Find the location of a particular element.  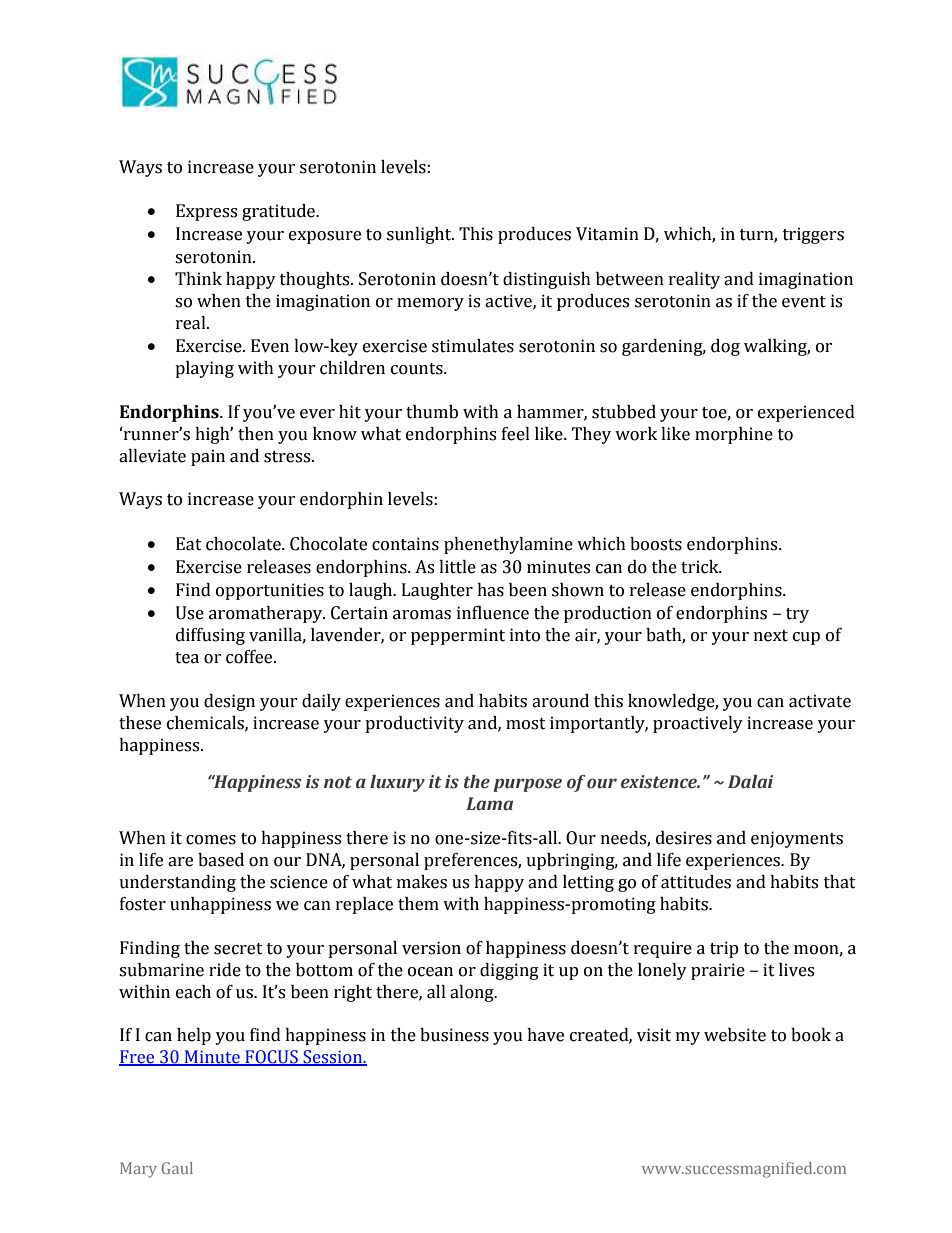

Express is located at coordinates (206, 212).
